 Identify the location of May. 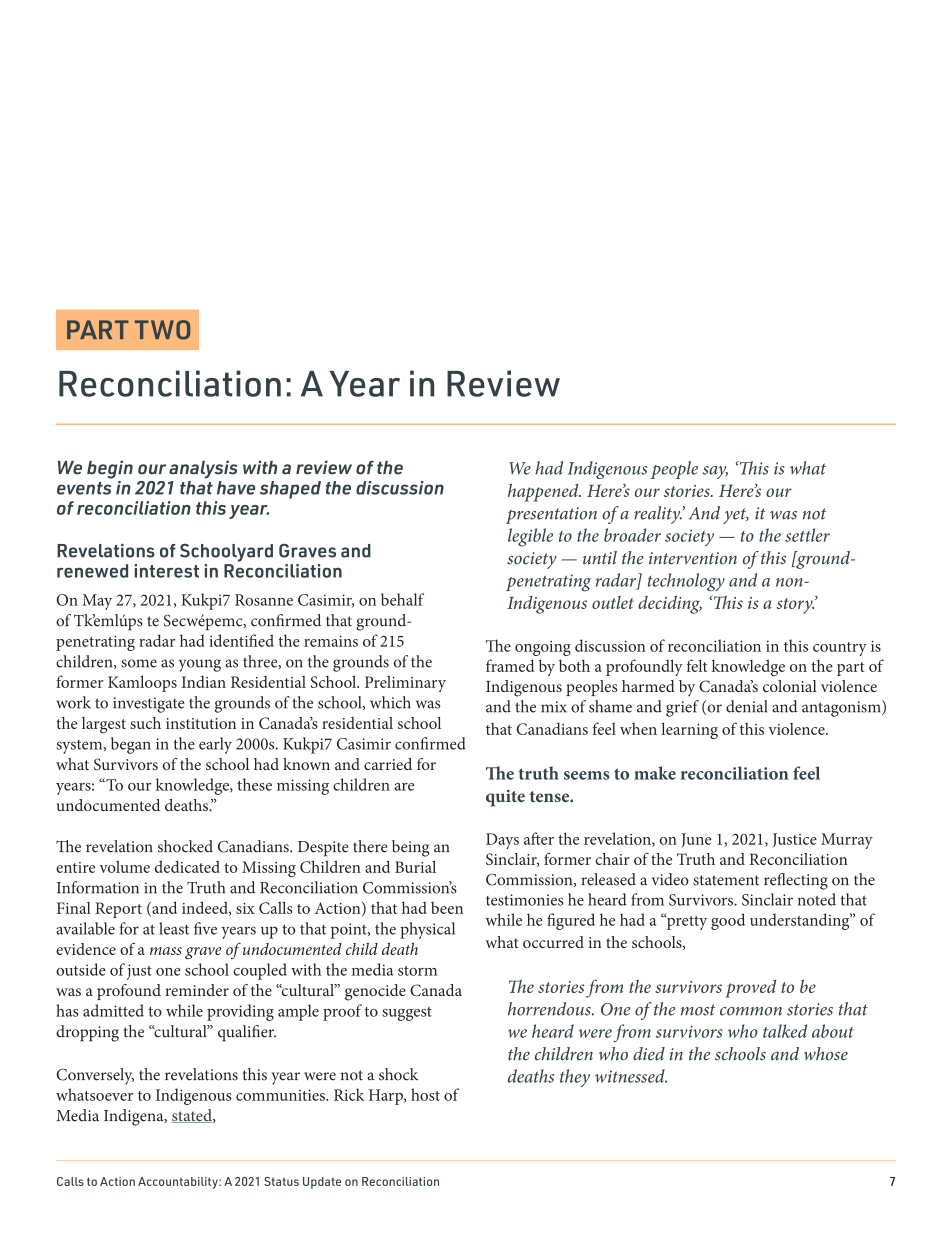
(97, 602).
